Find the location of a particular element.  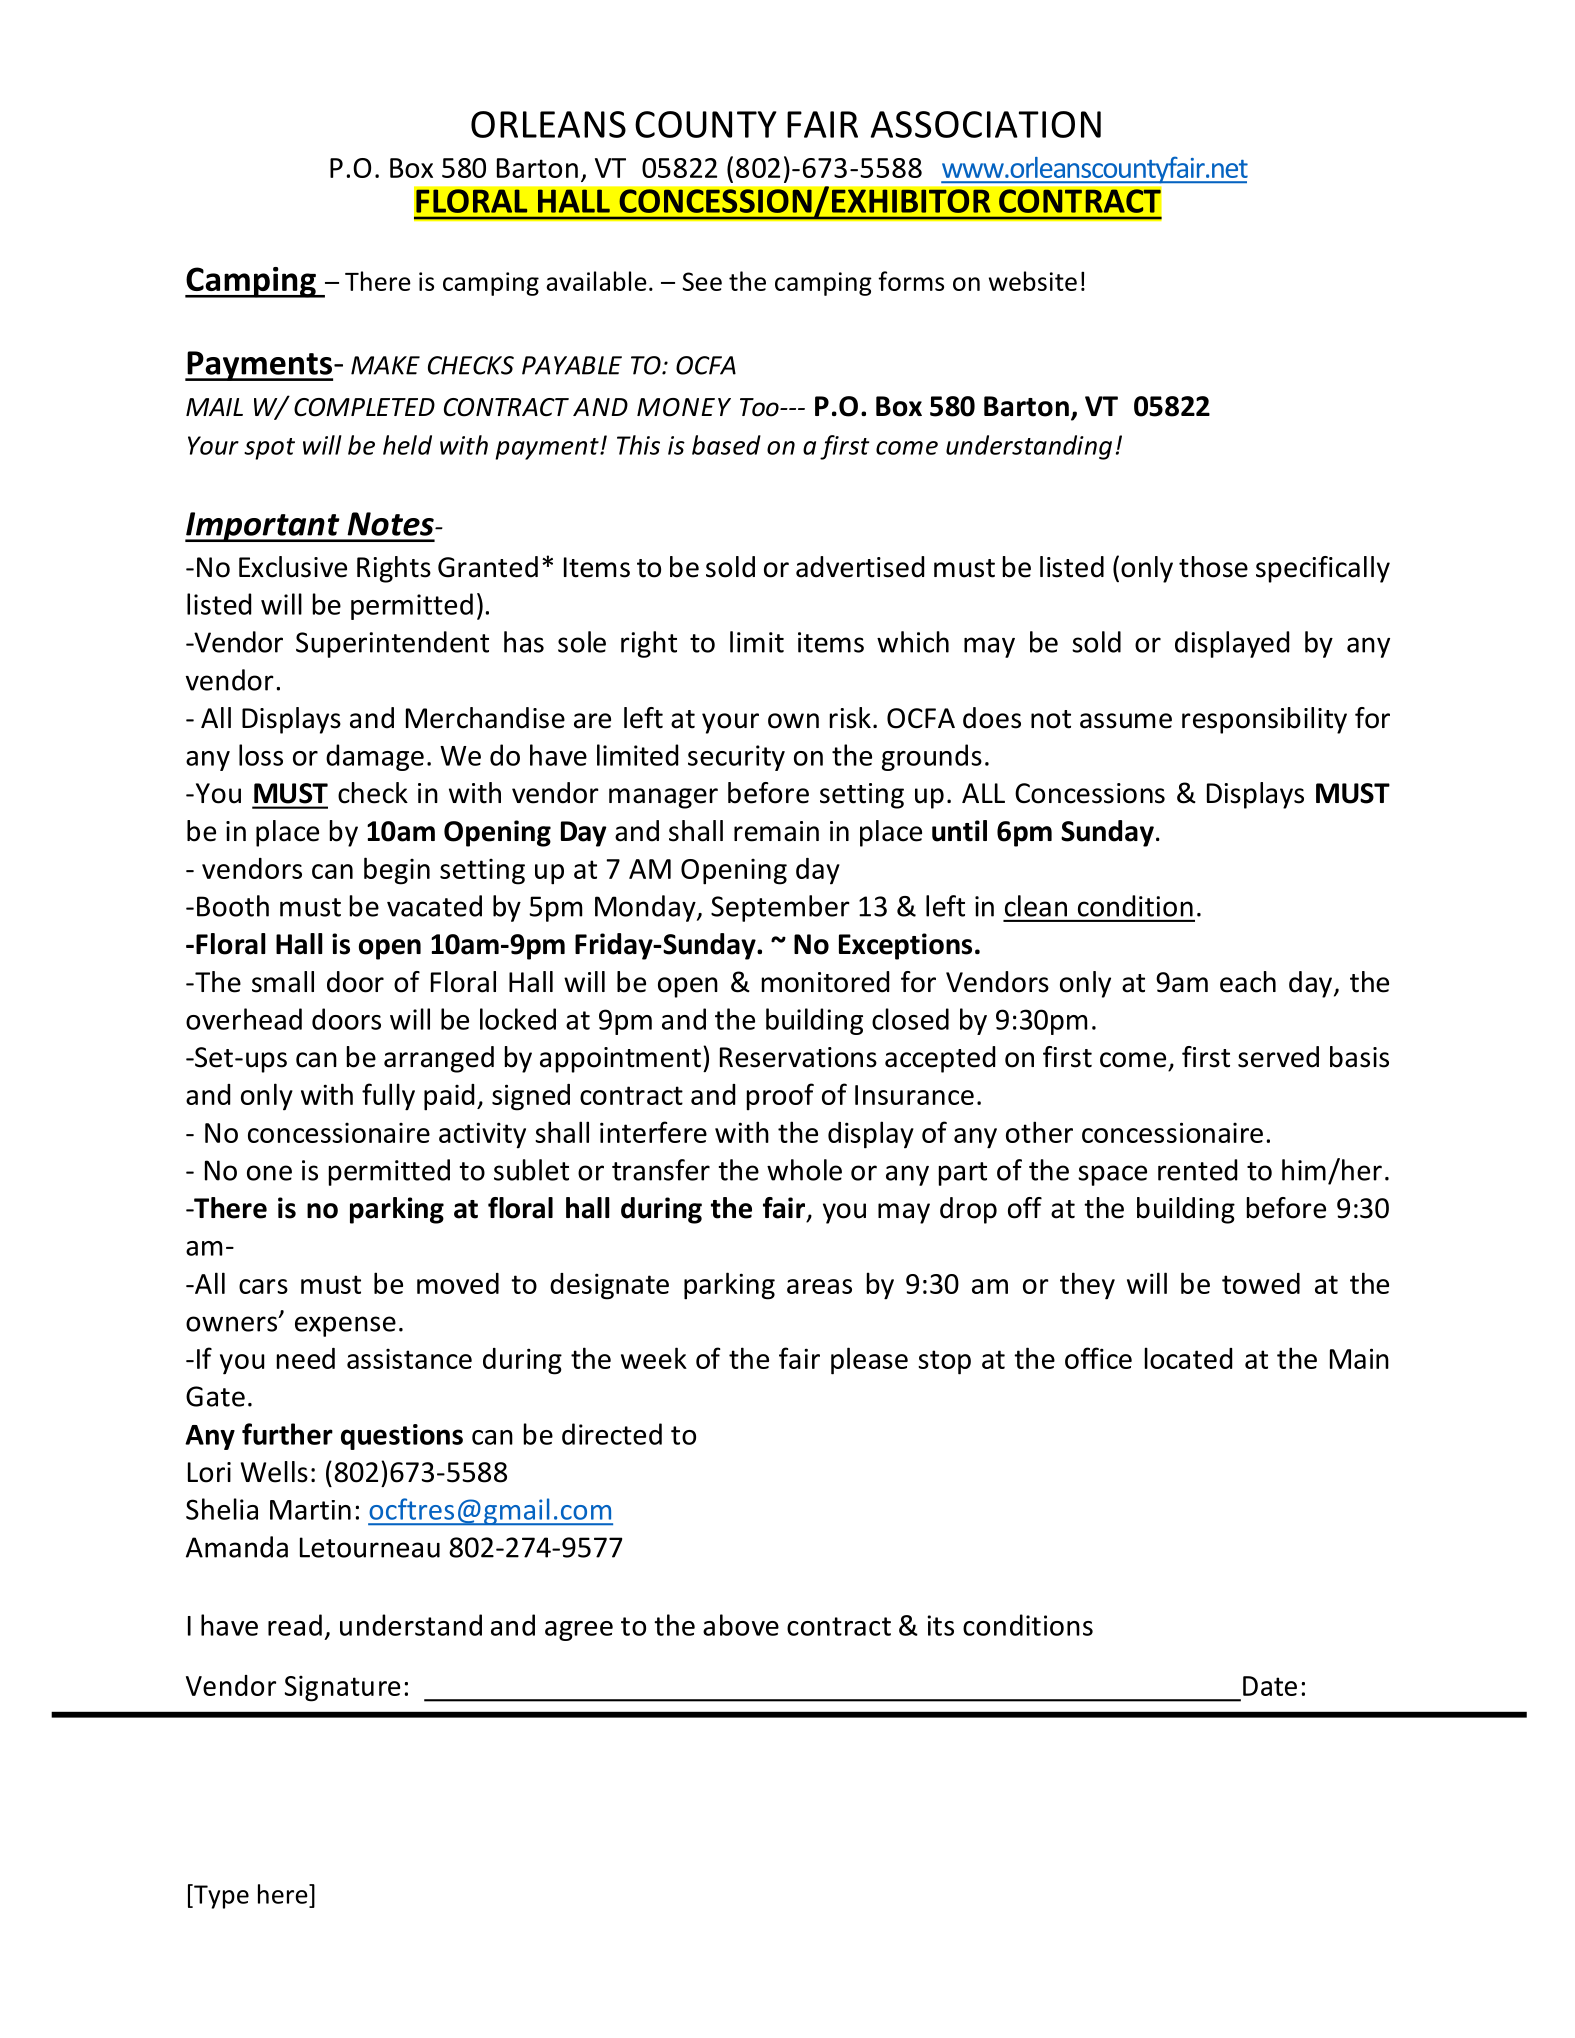

available is located at coordinates (596, 281).
